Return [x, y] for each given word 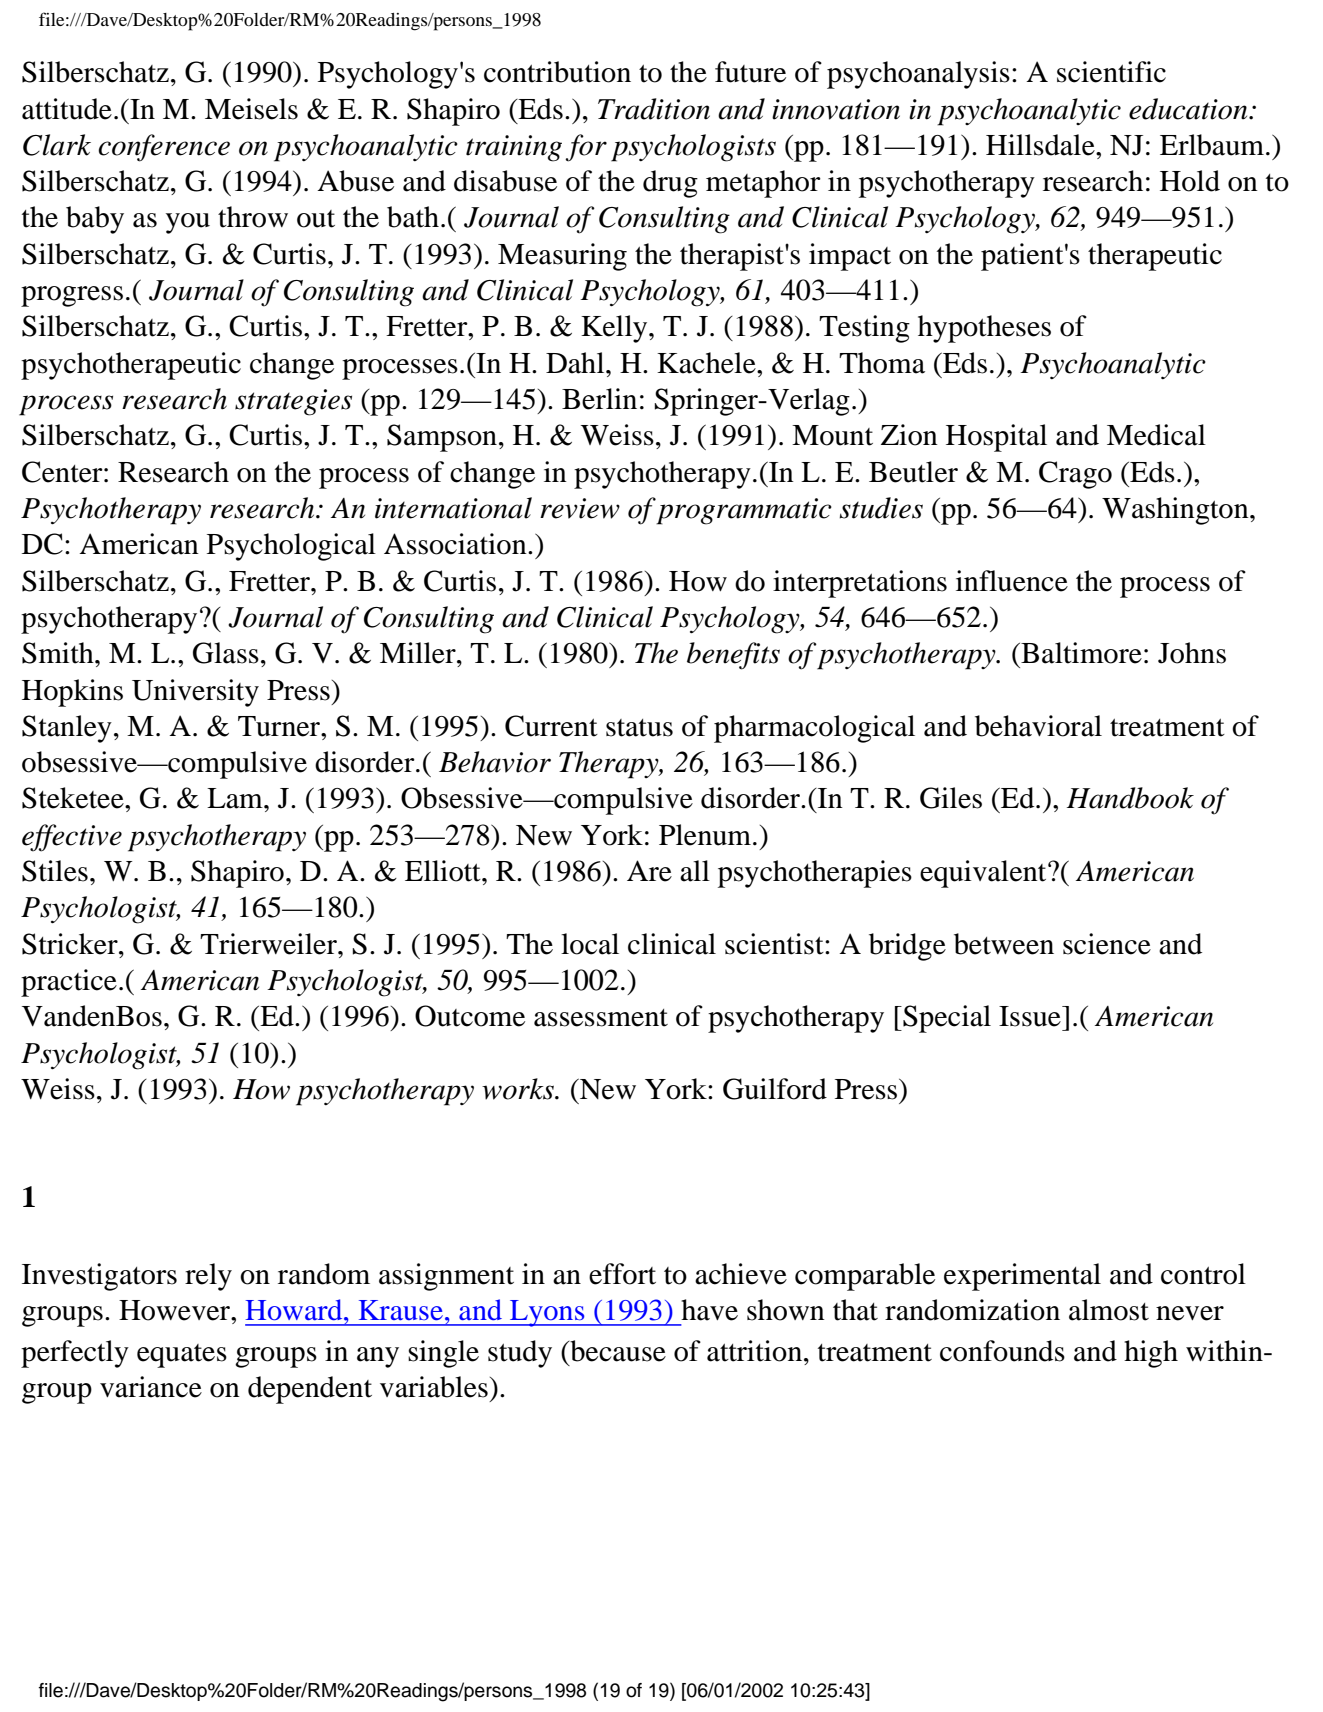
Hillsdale [1041, 145]
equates [182, 1356]
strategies [293, 402]
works [519, 1089]
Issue [1031, 1016]
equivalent [984, 874]
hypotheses [984, 329]
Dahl [576, 363]
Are [649, 871]
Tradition [654, 109]
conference [164, 148]
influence [1012, 581]
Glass [226, 653]
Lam [236, 798]
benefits [733, 656]
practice [69, 983]
